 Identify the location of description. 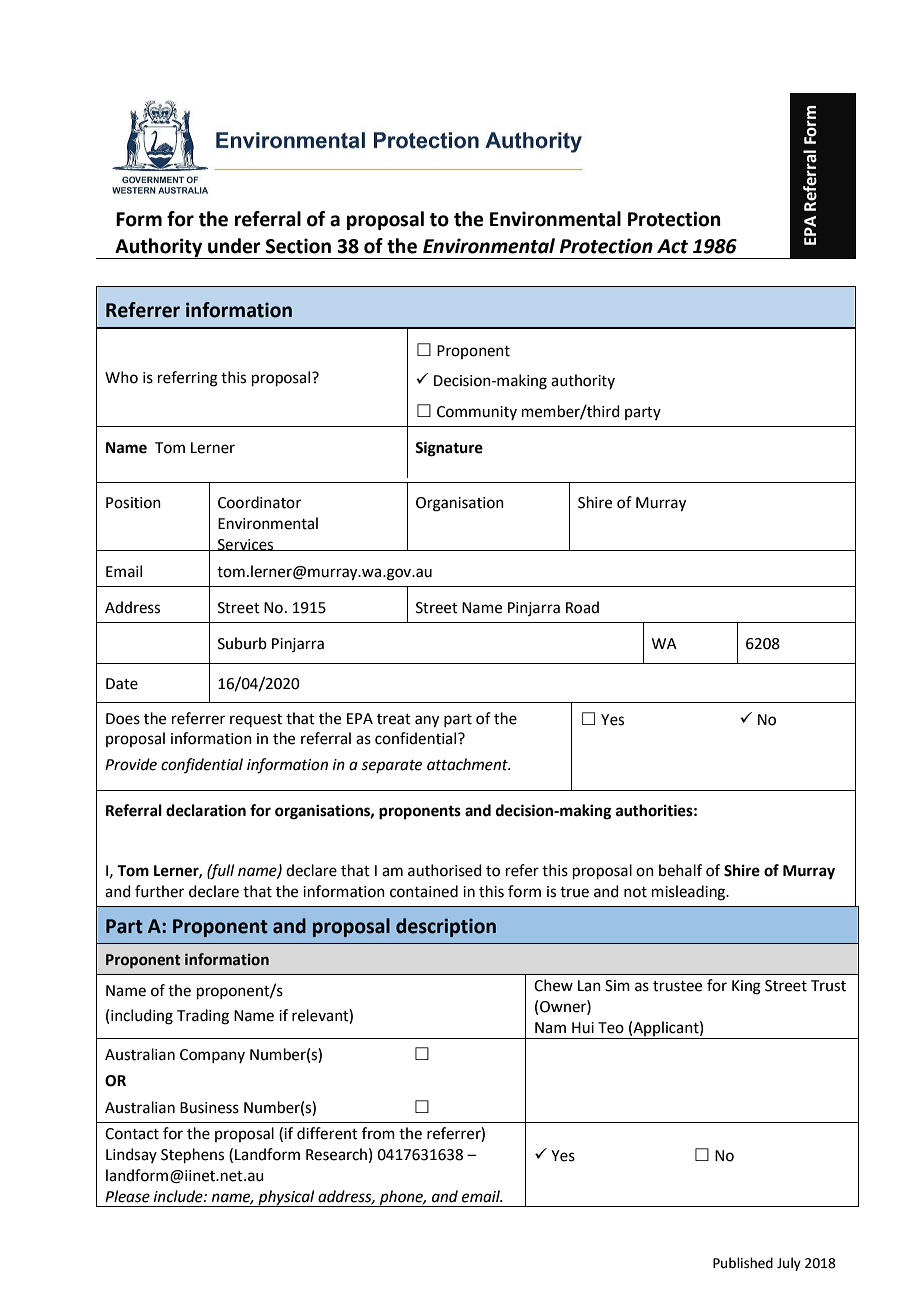
(446, 927).
